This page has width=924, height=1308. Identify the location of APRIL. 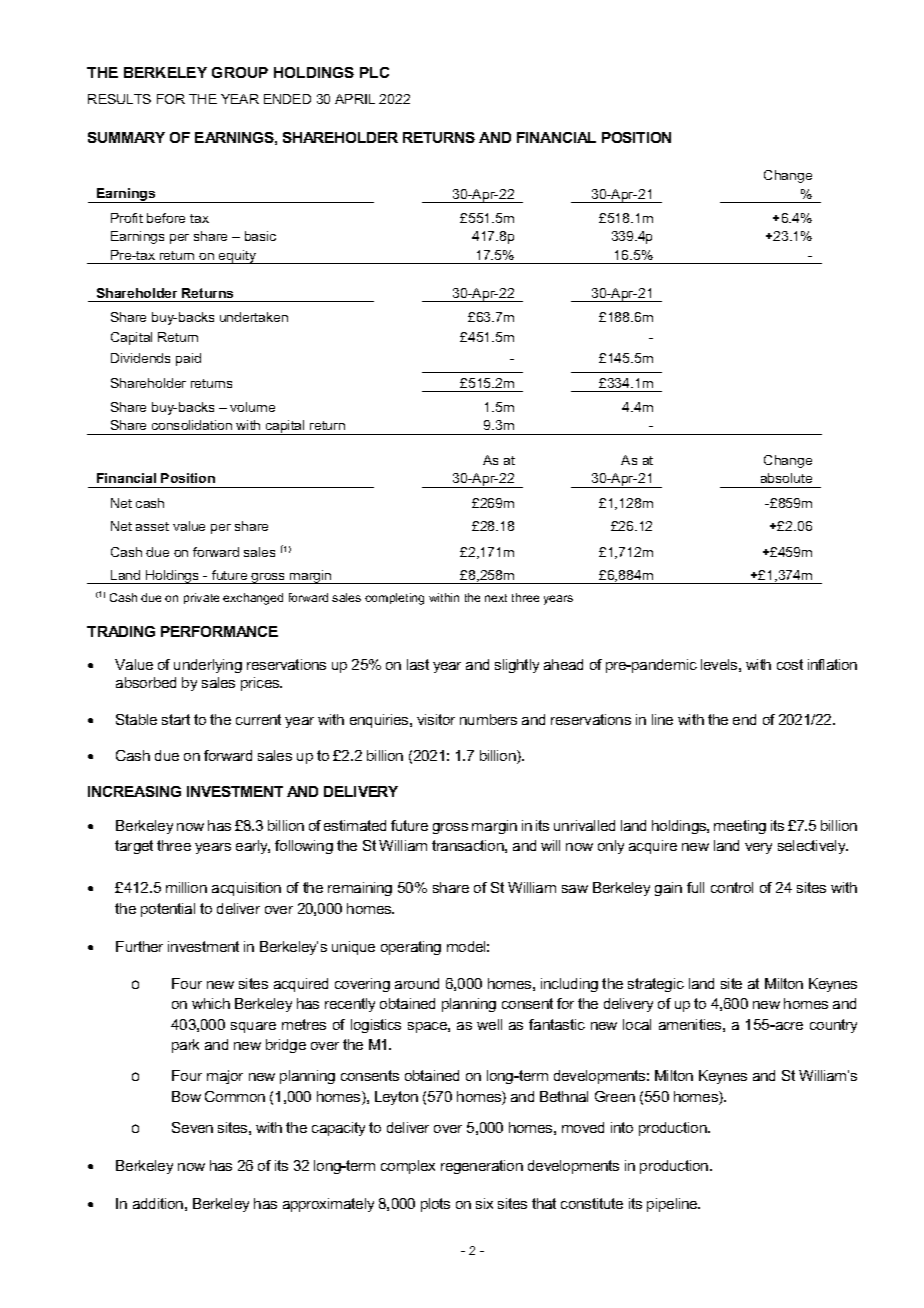
(355, 99).
